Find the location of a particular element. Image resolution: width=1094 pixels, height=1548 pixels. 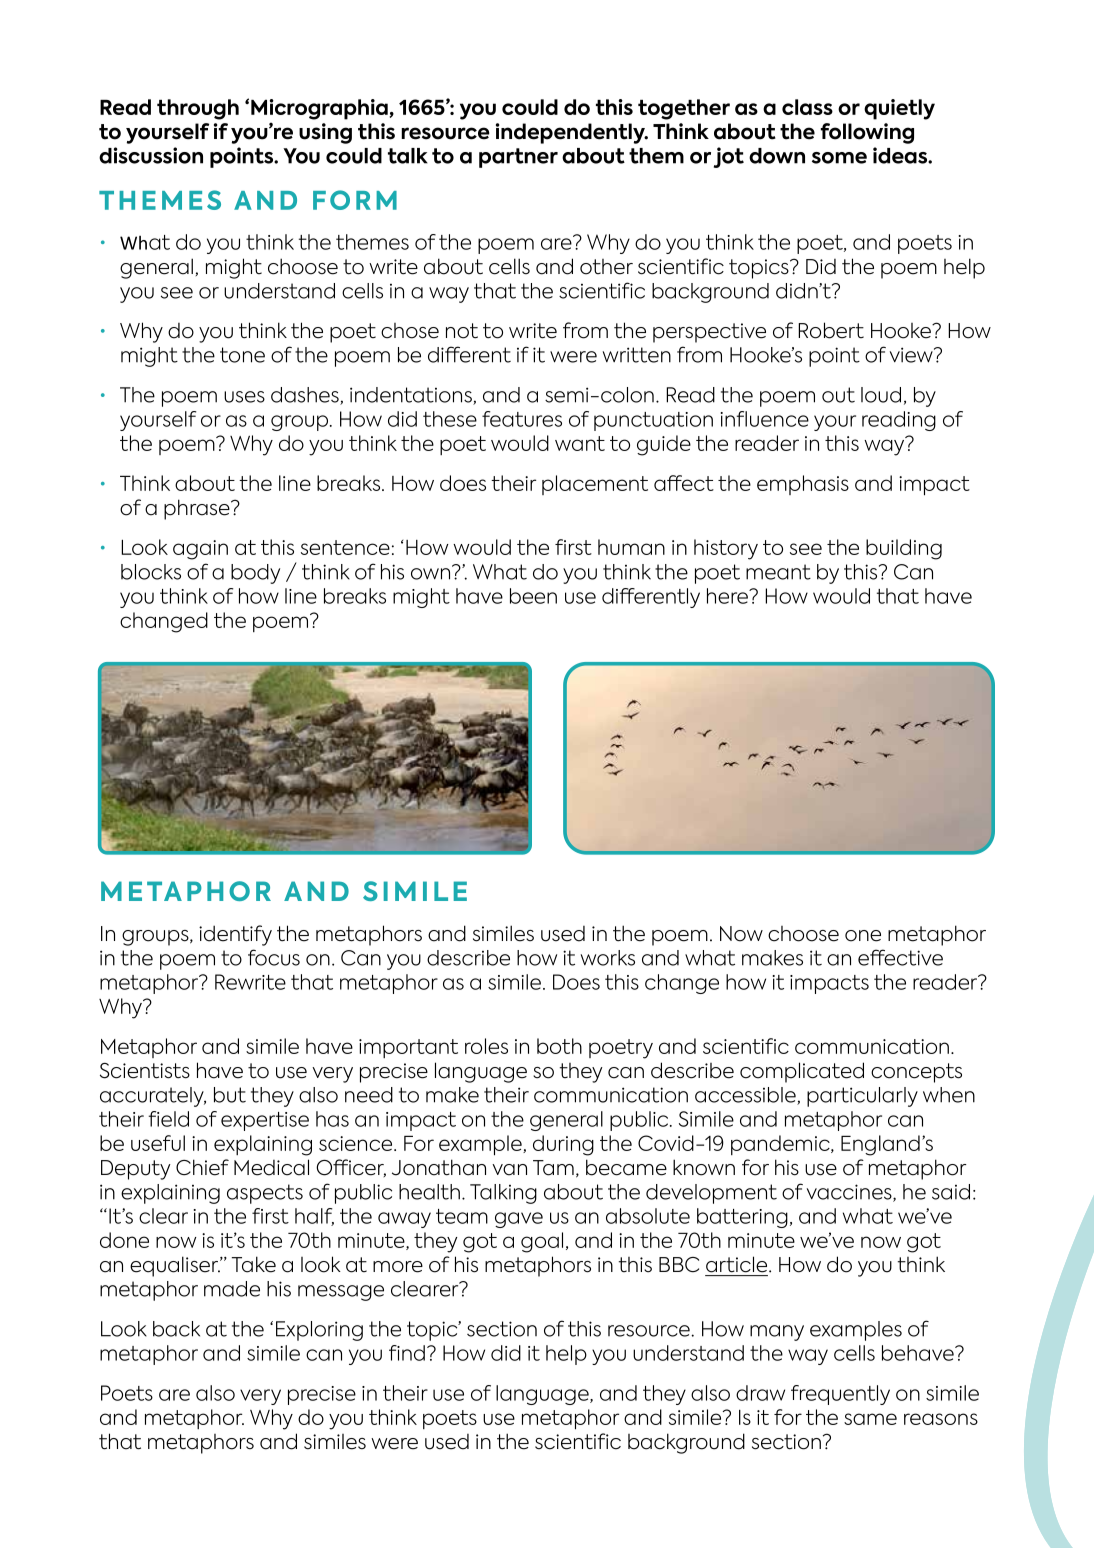

emphasis is located at coordinates (803, 485).
